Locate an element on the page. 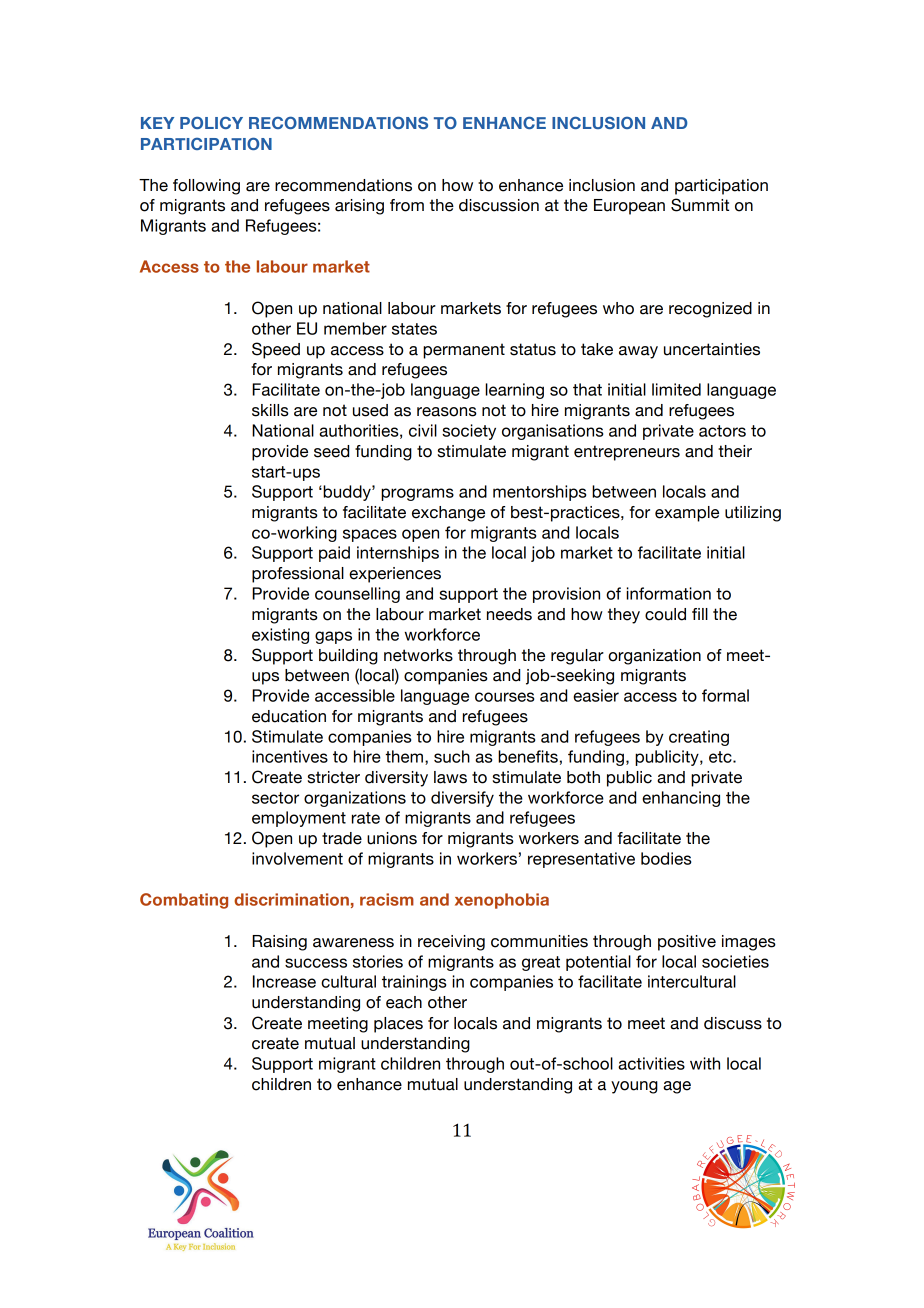 The width and height of the page is (924, 1308). Increase is located at coordinates (284, 981).
